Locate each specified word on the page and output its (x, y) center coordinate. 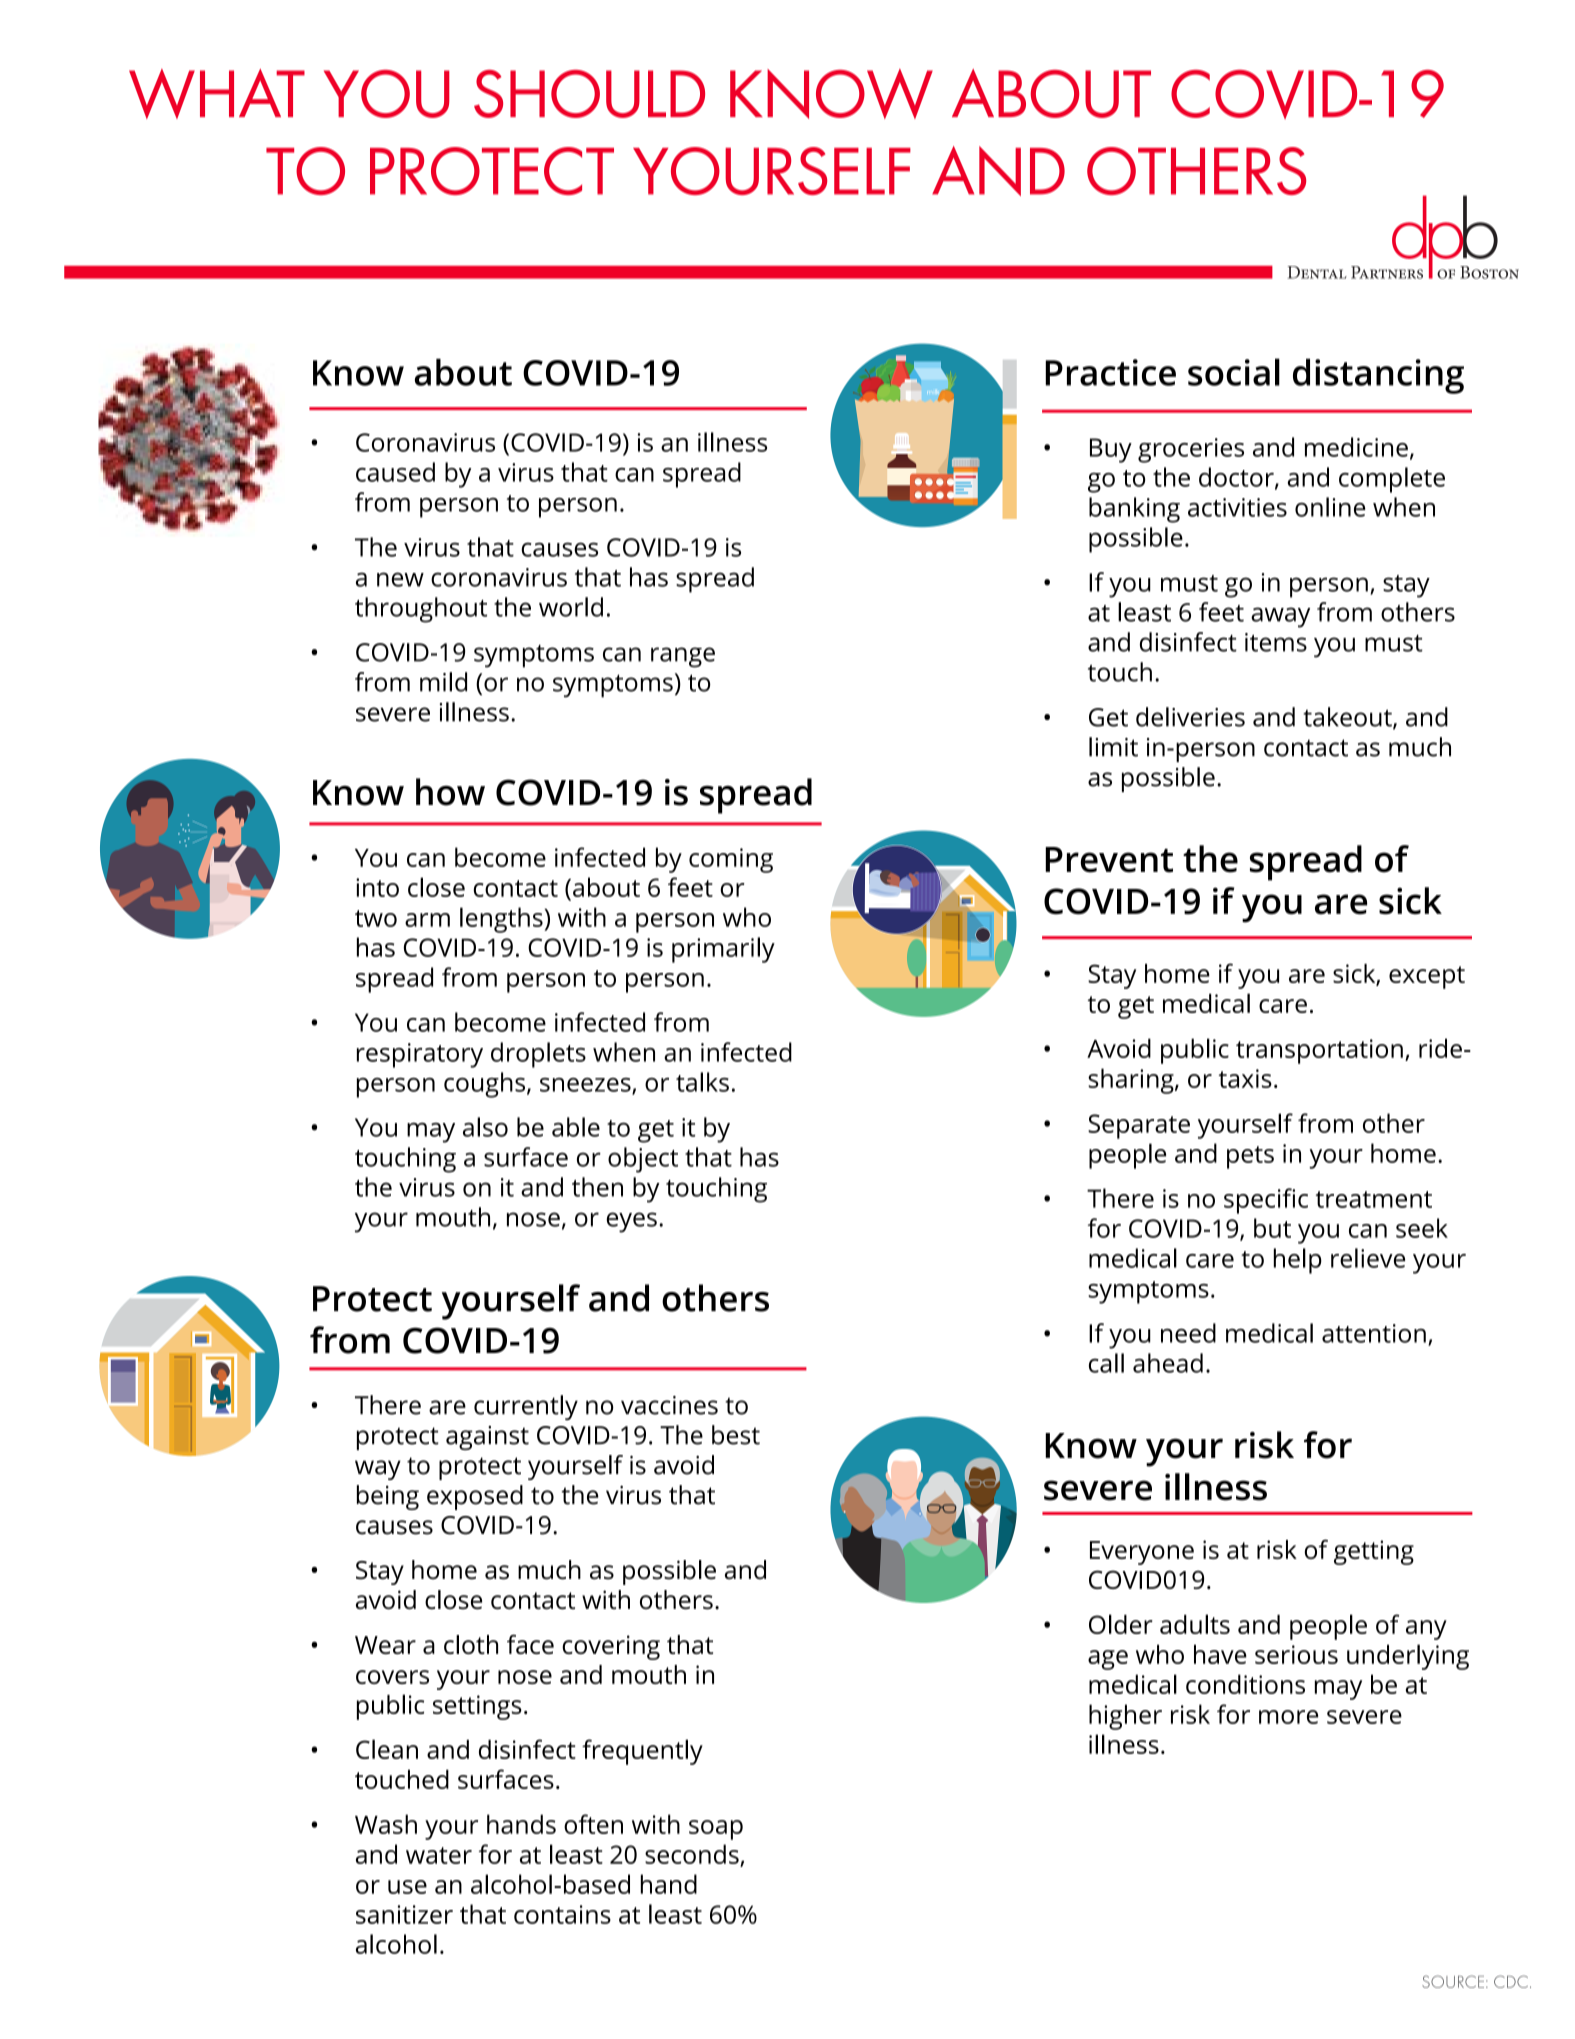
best (736, 1435)
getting (1374, 1552)
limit (1113, 747)
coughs (486, 1085)
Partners (1387, 272)
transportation (1319, 1051)
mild (443, 682)
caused (395, 472)
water (439, 1855)
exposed (475, 1497)
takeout (1348, 718)
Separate (1139, 1126)
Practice (1110, 372)
